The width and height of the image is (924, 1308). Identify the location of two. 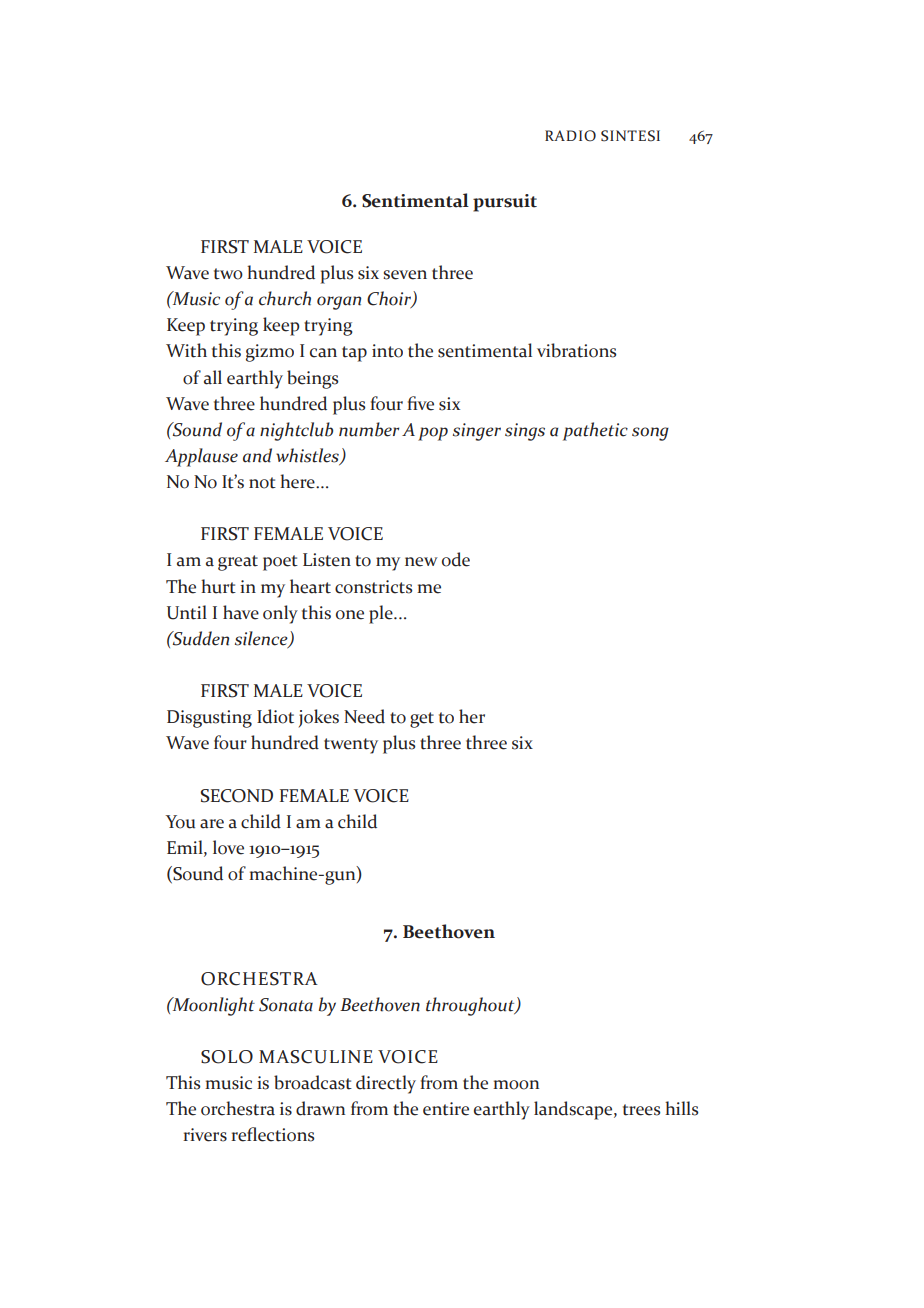
(228, 274).
